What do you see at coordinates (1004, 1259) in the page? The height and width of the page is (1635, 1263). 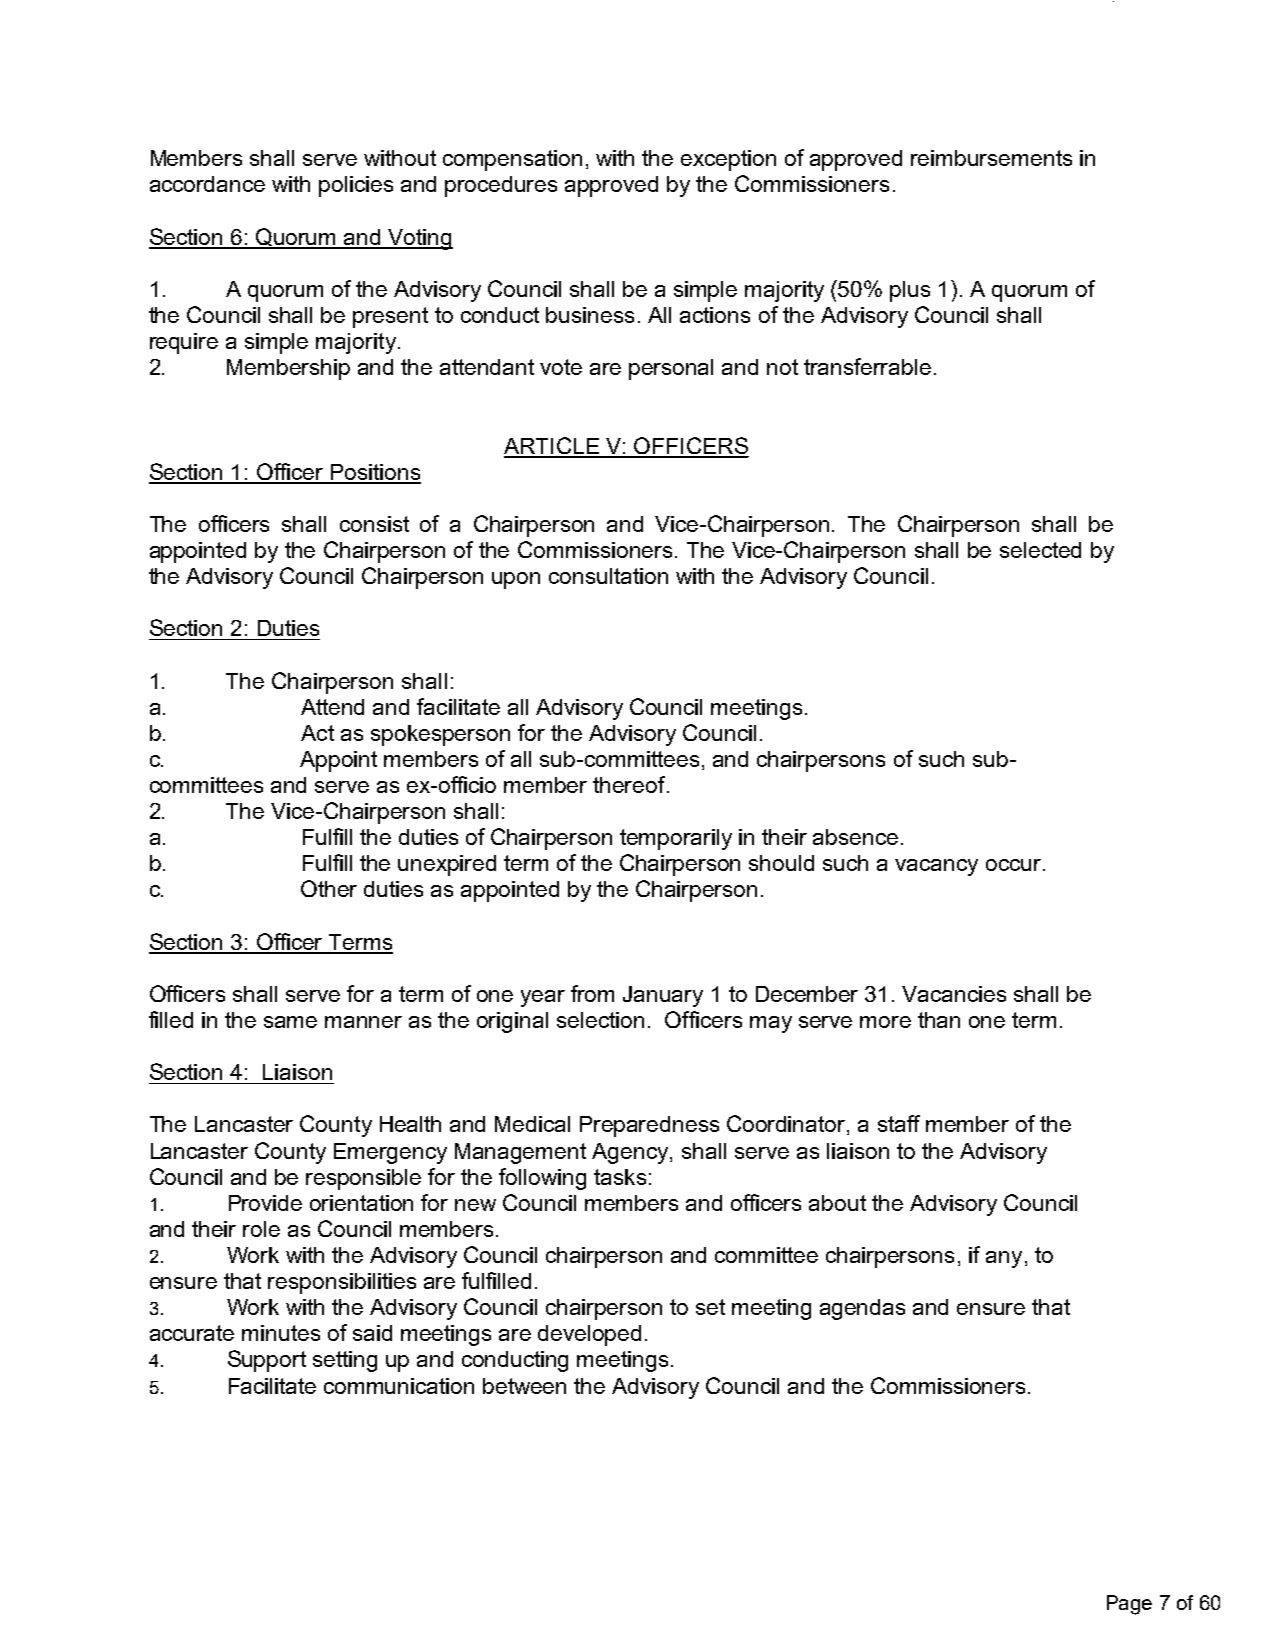 I see `any` at bounding box center [1004, 1259].
